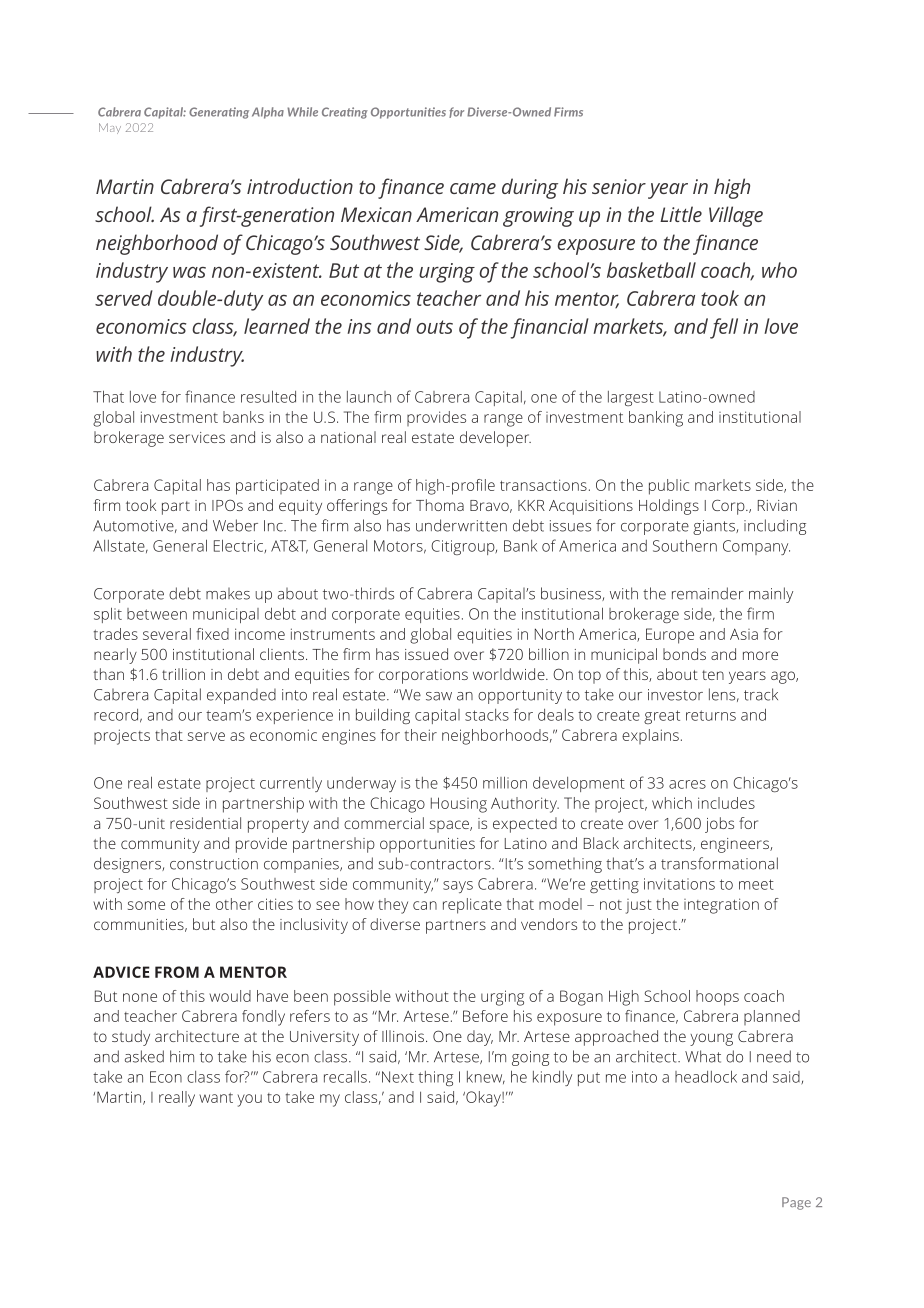 This image has width=924, height=1308. Describe the element at coordinates (472, 906) in the image. I see `replicate` at that location.
